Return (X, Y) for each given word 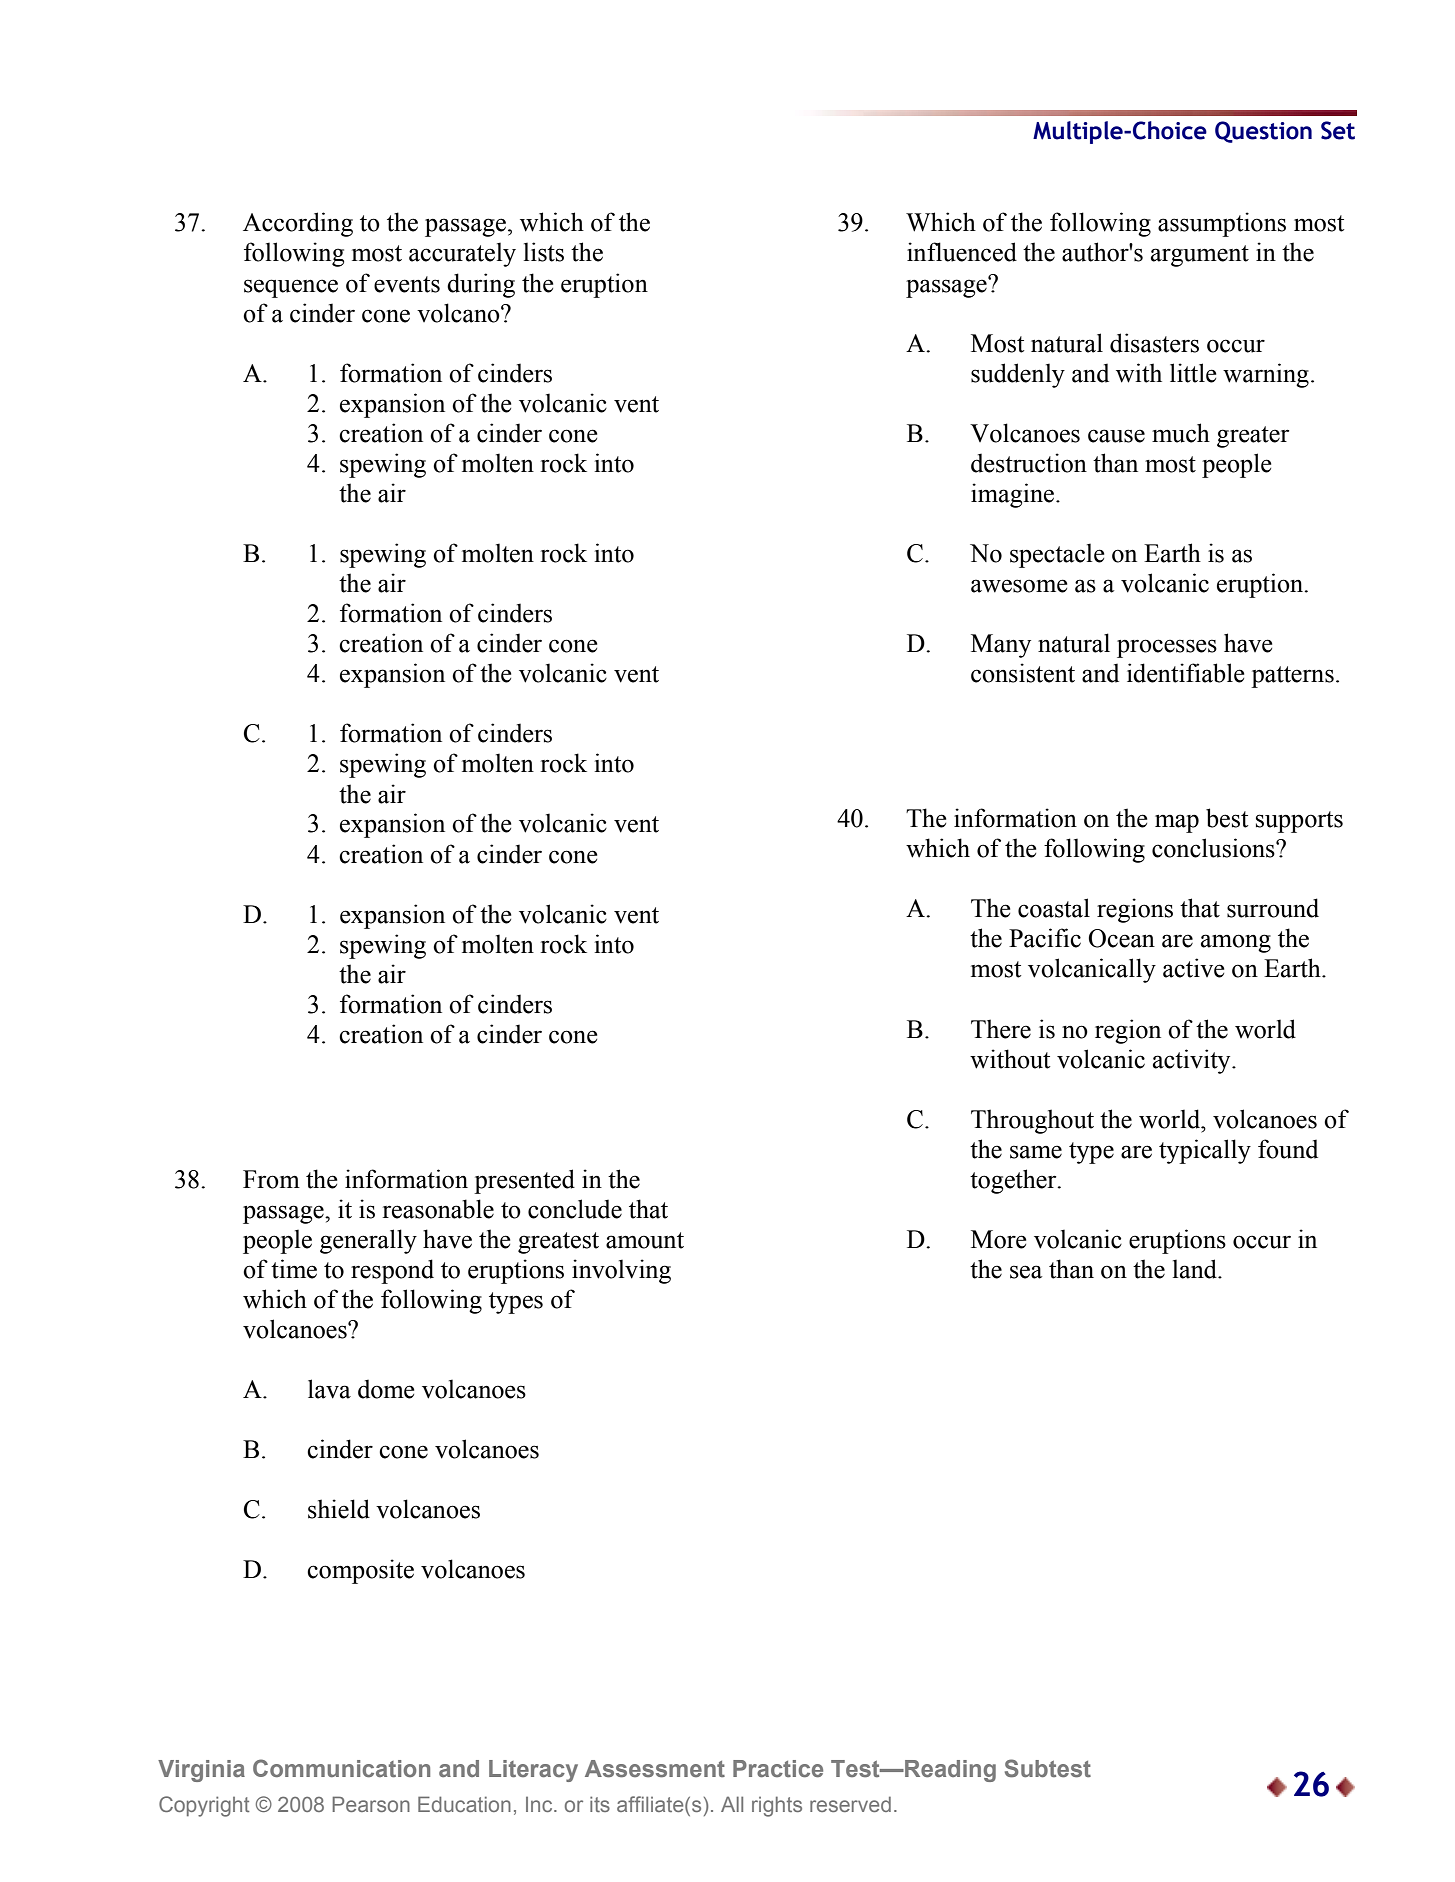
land (1196, 1269)
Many (1001, 646)
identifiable (1185, 673)
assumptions (1222, 224)
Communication (341, 1768)
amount (645, 1240)
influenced (962, 252)
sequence (291, 288)
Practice (778, 1769)
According (298, 224)
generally (368, 1241)
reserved (850, 1804)
